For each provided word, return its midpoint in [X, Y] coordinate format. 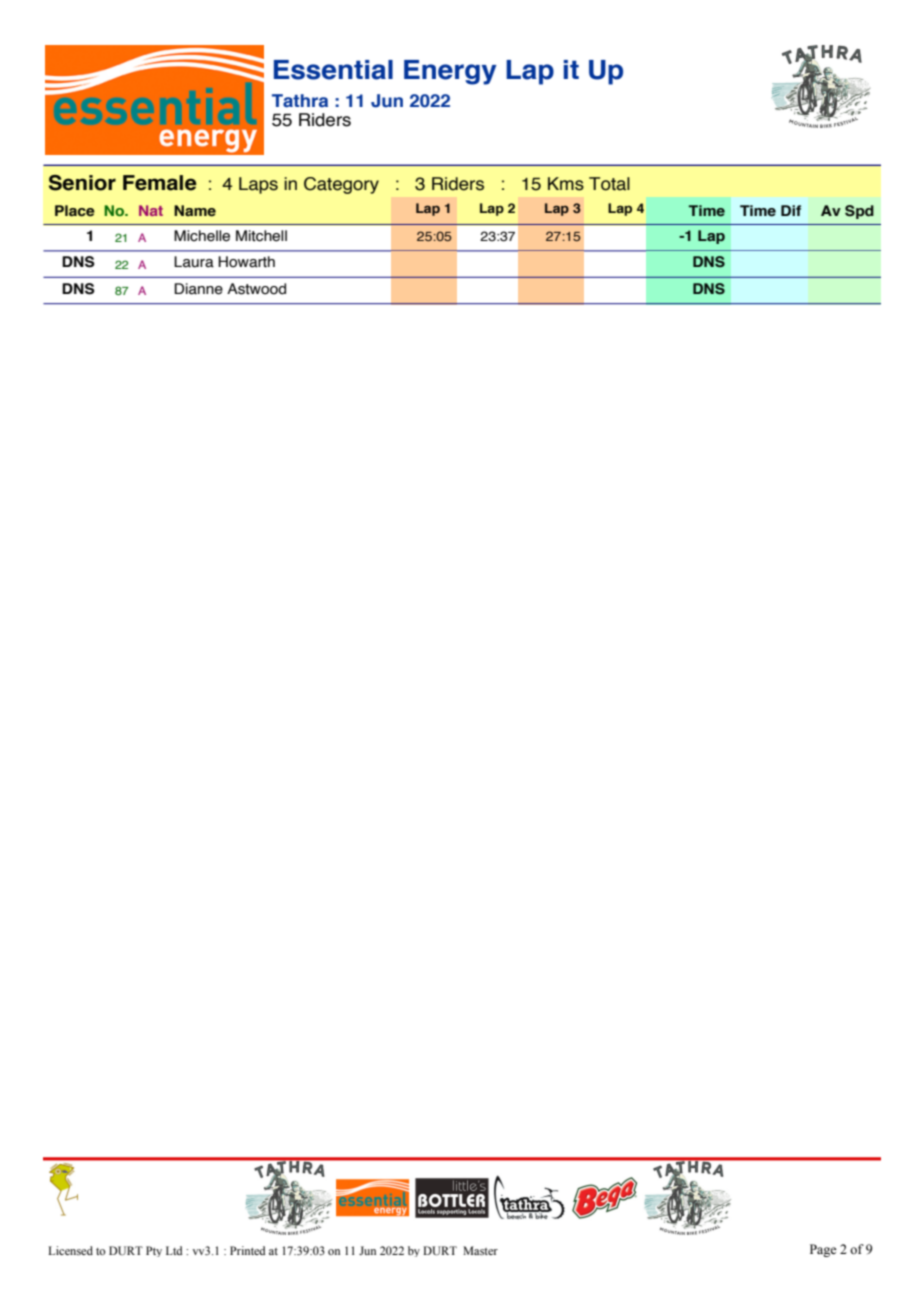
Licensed [70, 1250]
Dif [791, 210]
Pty [154, 1251]
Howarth [246, 262]
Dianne [198, 289]
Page [823, 1250]
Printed [247, 1250]
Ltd [174, 1250]
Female [160, 183]
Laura [194, 262]
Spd [859, 212]
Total [609, 184]
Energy [450, 72]
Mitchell [261, 236]
